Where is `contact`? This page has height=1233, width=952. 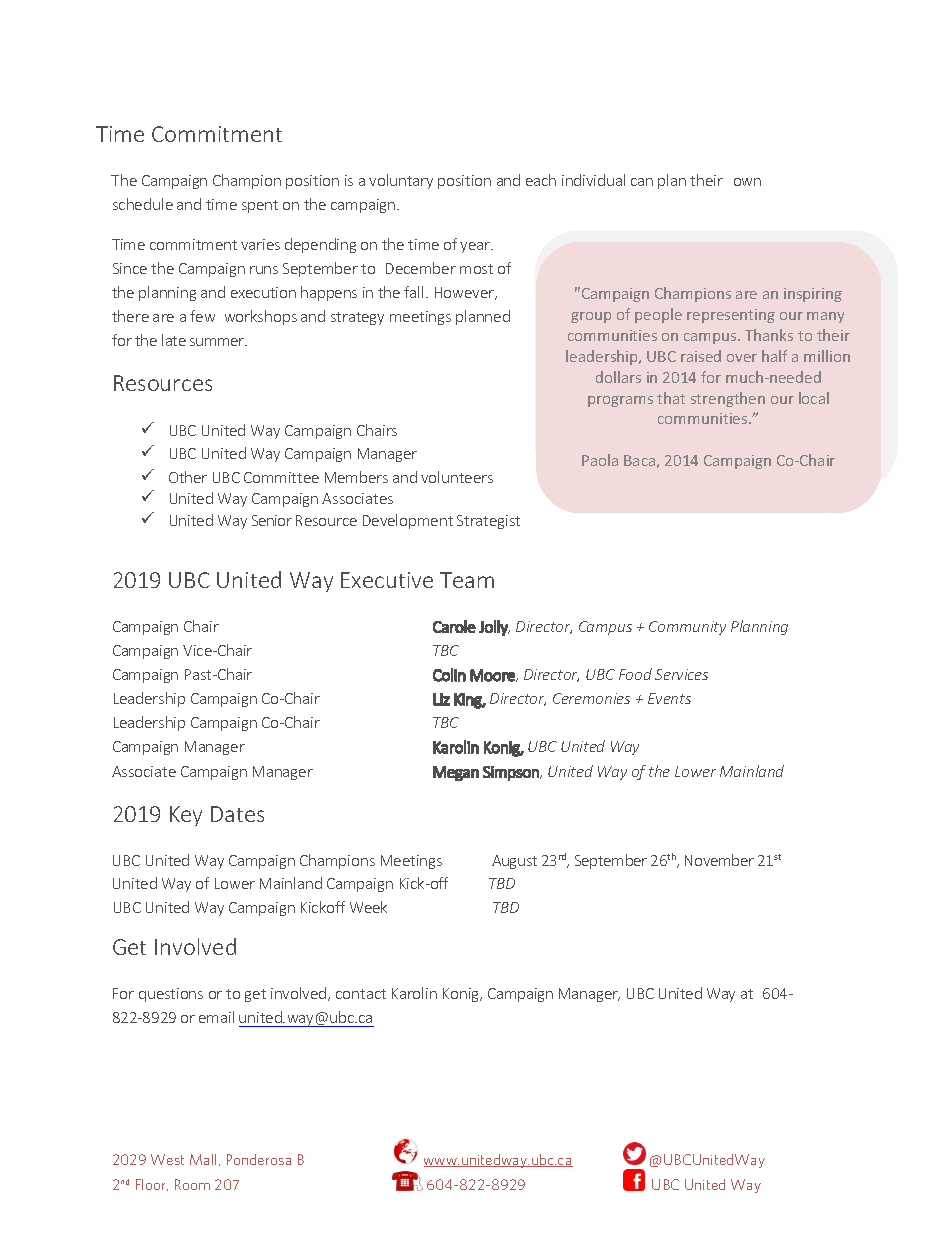 contact is located at coordinates (361, 994).
